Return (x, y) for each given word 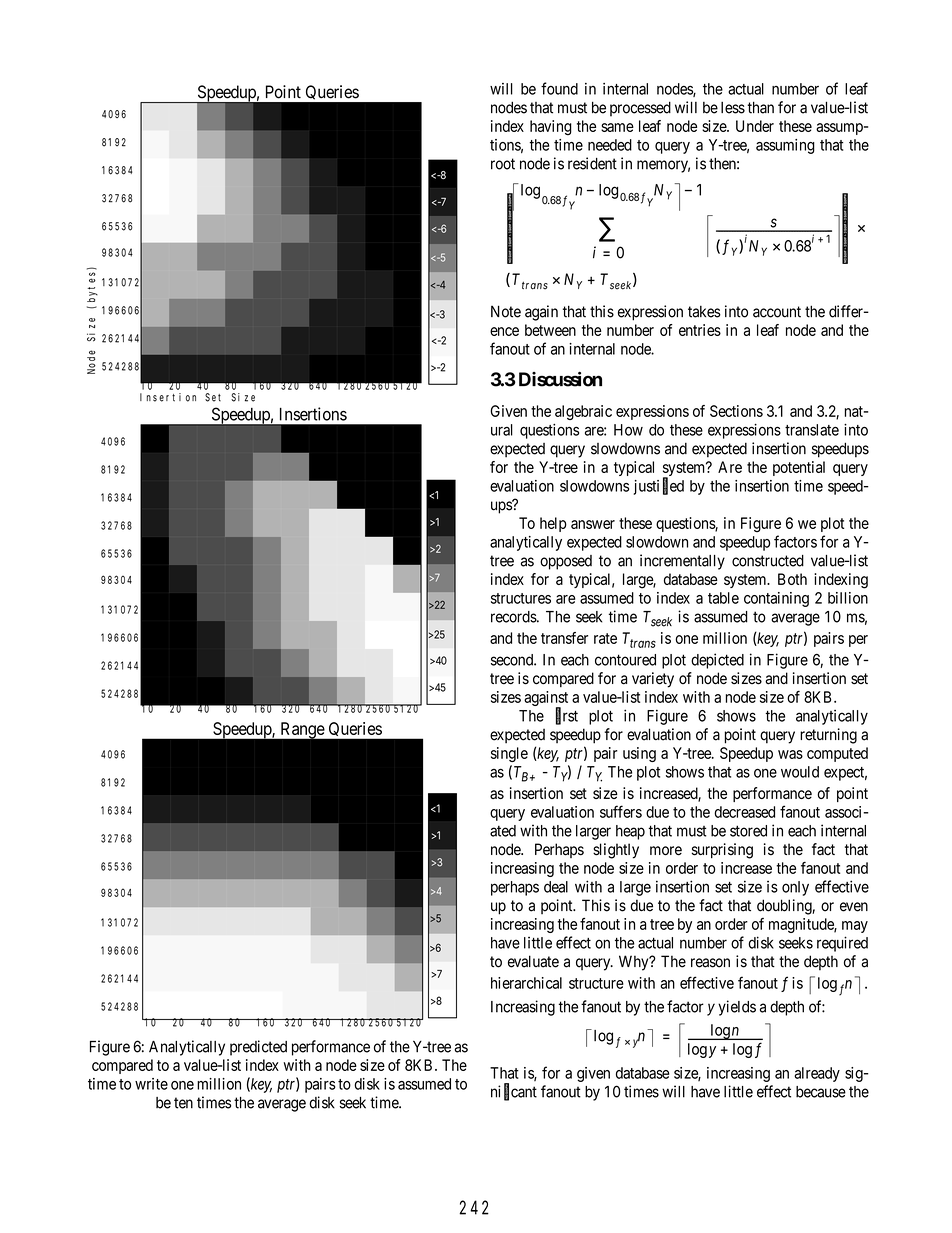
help (553, 524)
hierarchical (526, 983)
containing (776, 599)
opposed (566, 562)
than (760, 107)
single (509, 754)
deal (556, 887)
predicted (258, 1048)
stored (748, 831)
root (503, 164)
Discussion (560, 379)
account (777, 312)
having (551, 128)
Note (506, 311)
